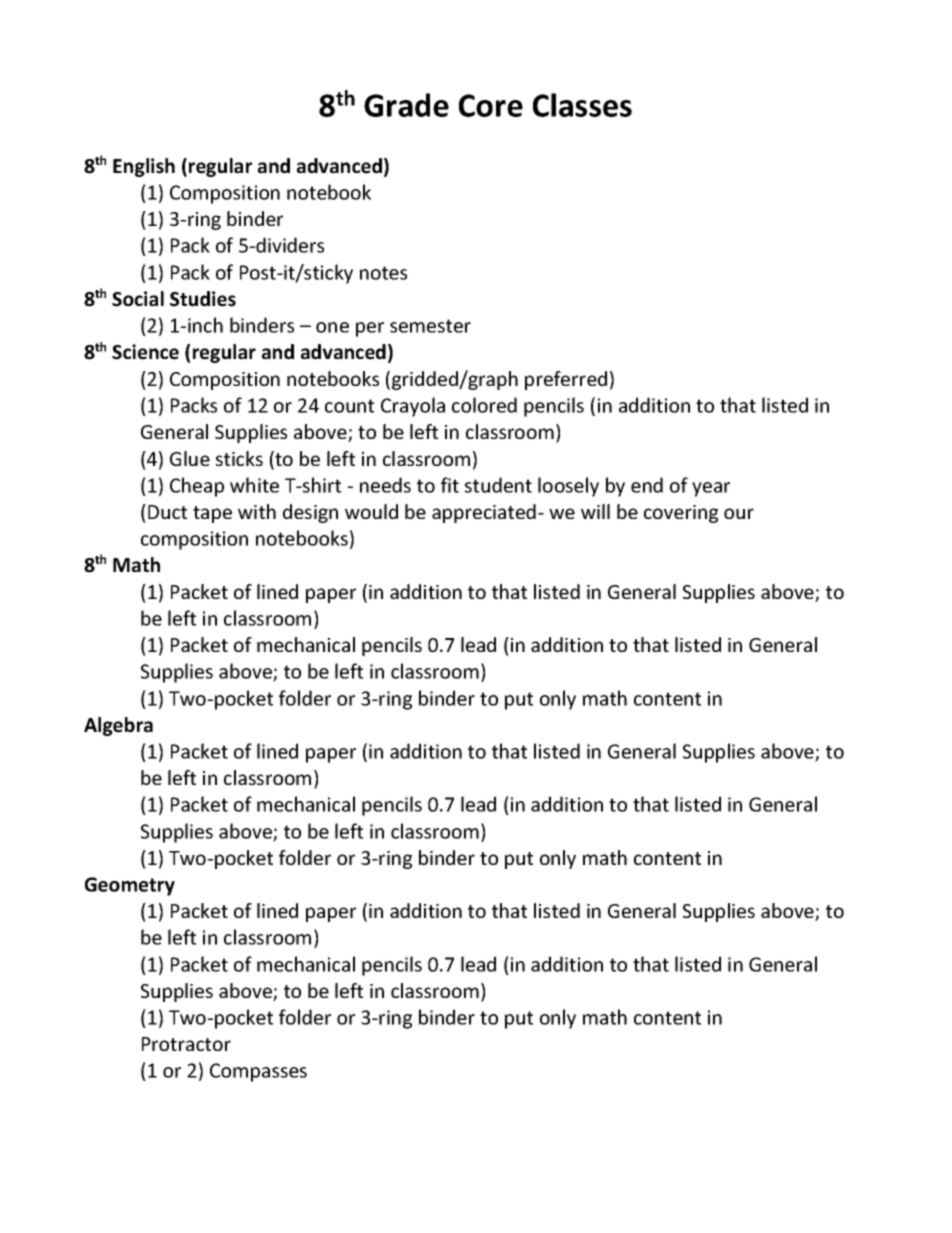  What do you see at coordinates (582, 105) in the screenshot?
I see `Classes` at bounding box center [582, 105].
